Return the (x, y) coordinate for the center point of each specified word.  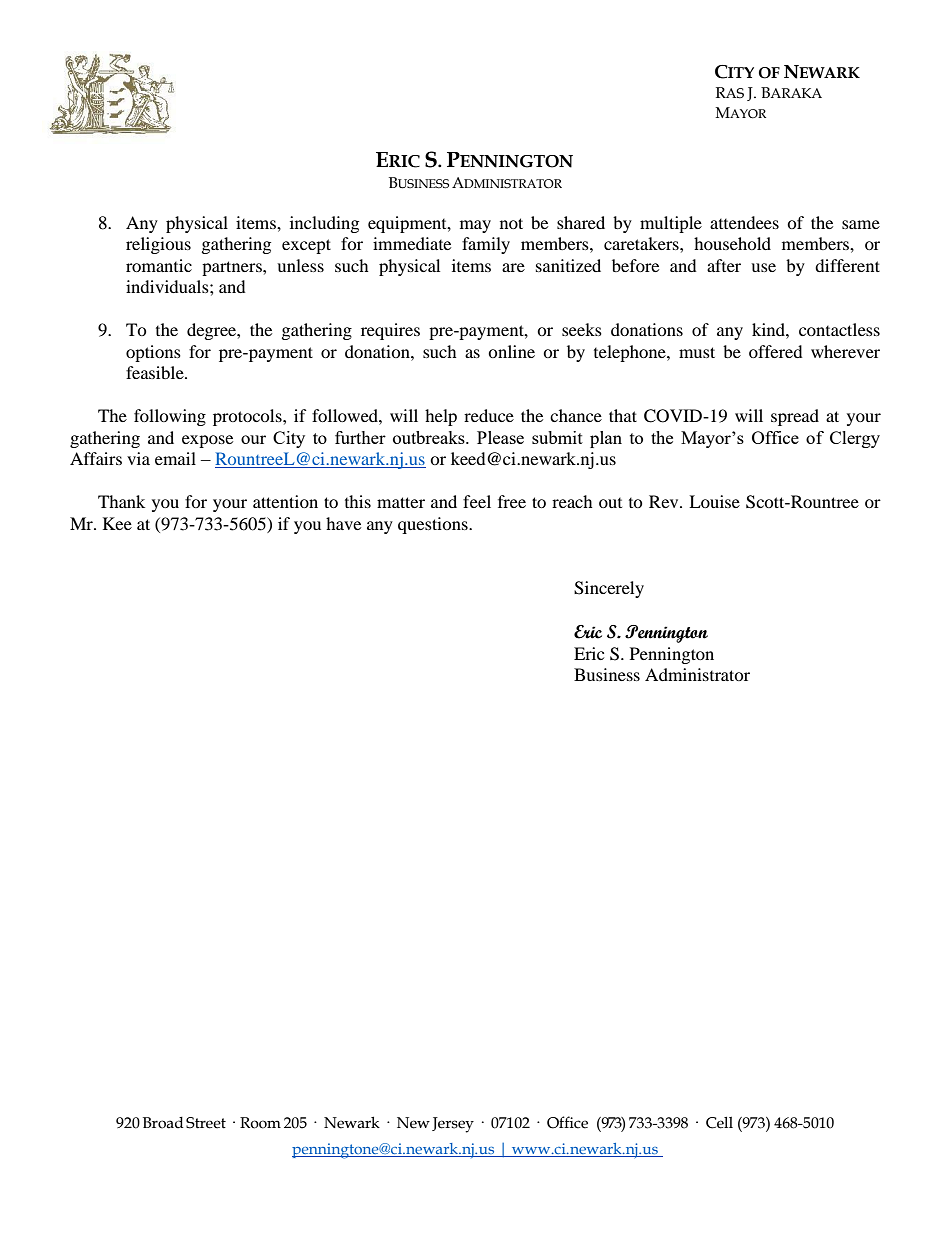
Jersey (453, 1125)
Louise (714, 501)
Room (260, 1123)
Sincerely (609, 589)
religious (158, 245)
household (732, 243)
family (486, 245)
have (343, 523)
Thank (121, 501)
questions (434, 525)
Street (206, 1123)
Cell (719, 1123)
